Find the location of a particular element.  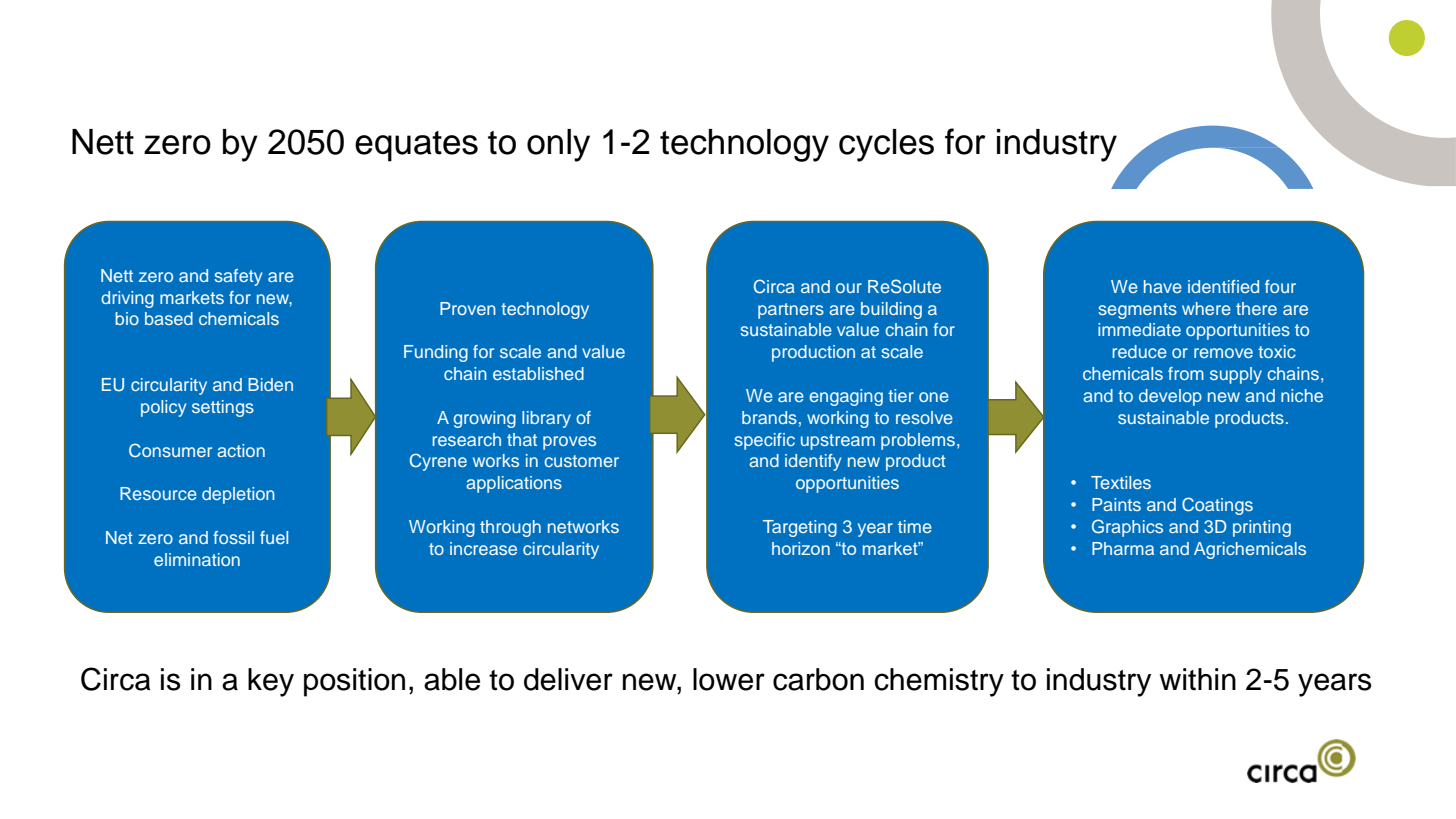

cycles is located at coordinates (886, 145).
